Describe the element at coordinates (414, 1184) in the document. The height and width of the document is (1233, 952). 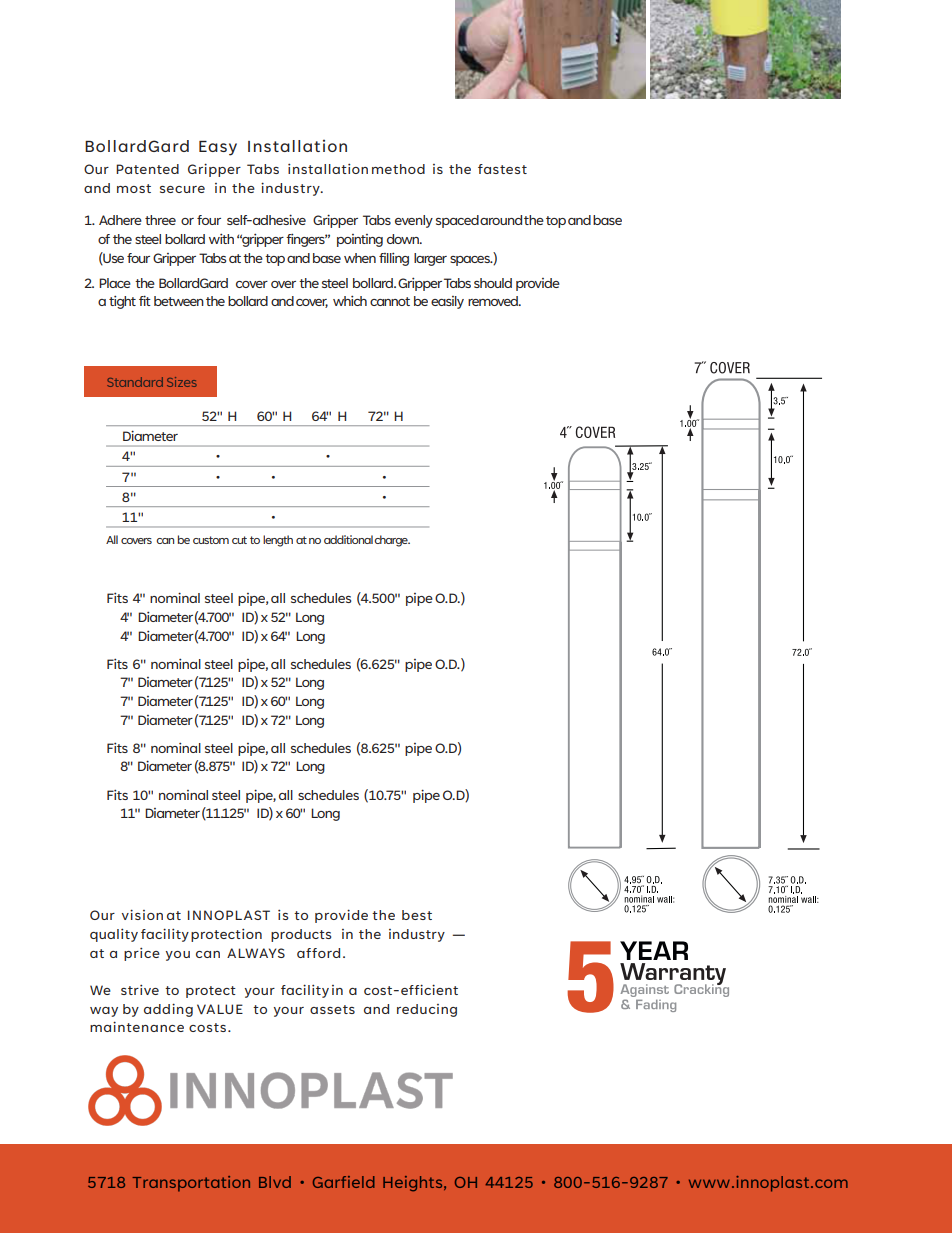
I see `Heights` at that location.
